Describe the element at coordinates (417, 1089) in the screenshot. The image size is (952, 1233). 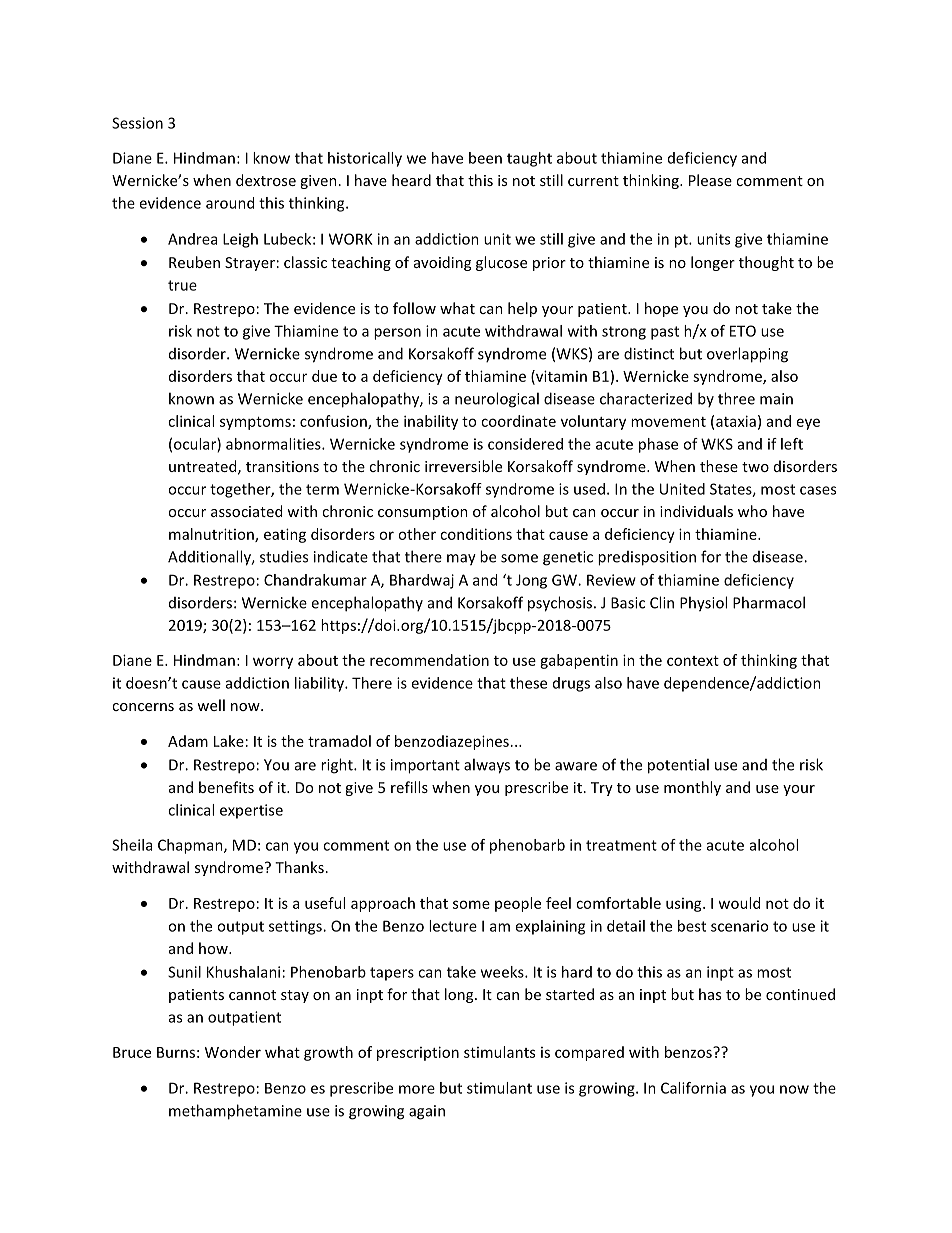
I see `more` at that location.
